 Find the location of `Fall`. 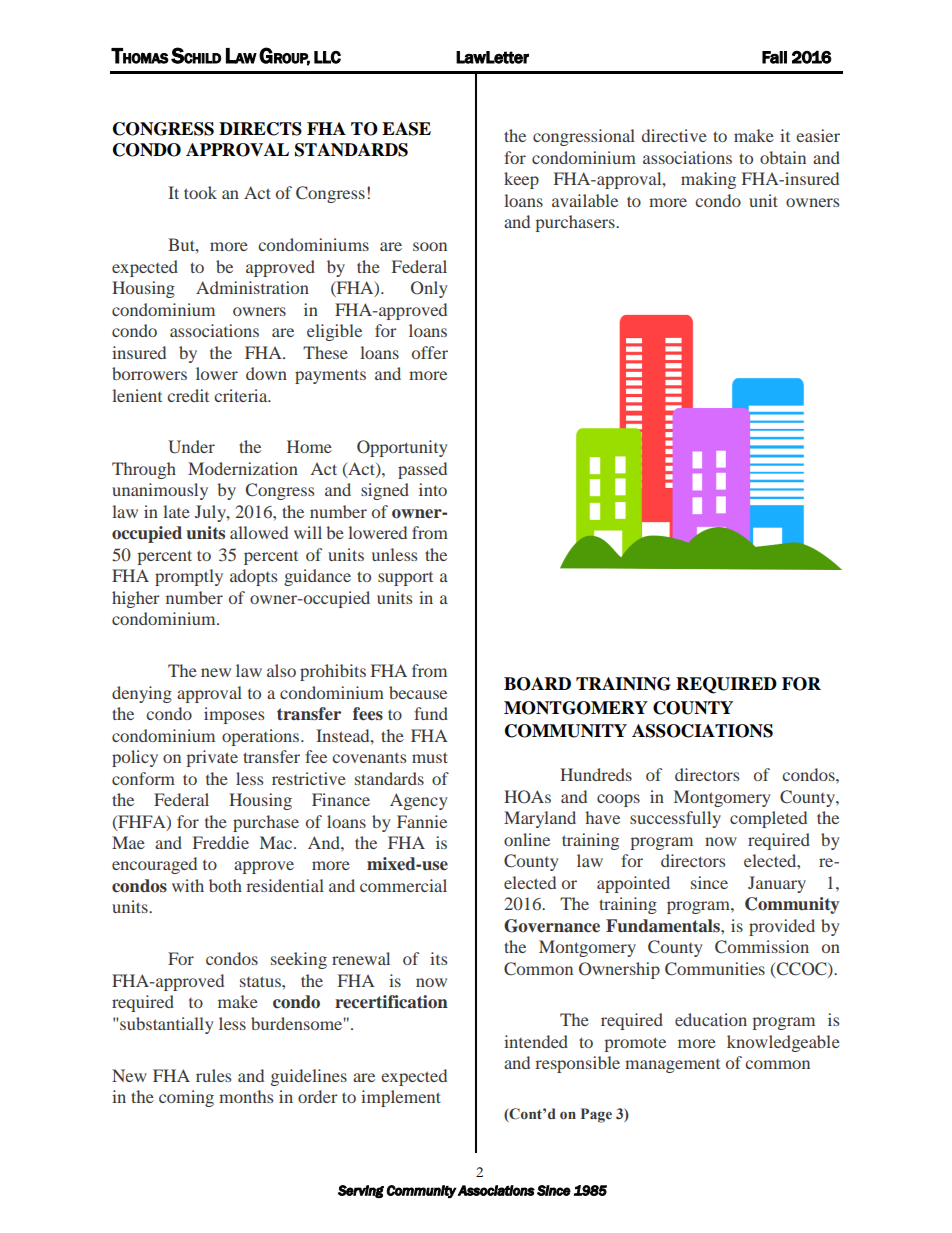

Fall is located at coordinates (774, 57).
